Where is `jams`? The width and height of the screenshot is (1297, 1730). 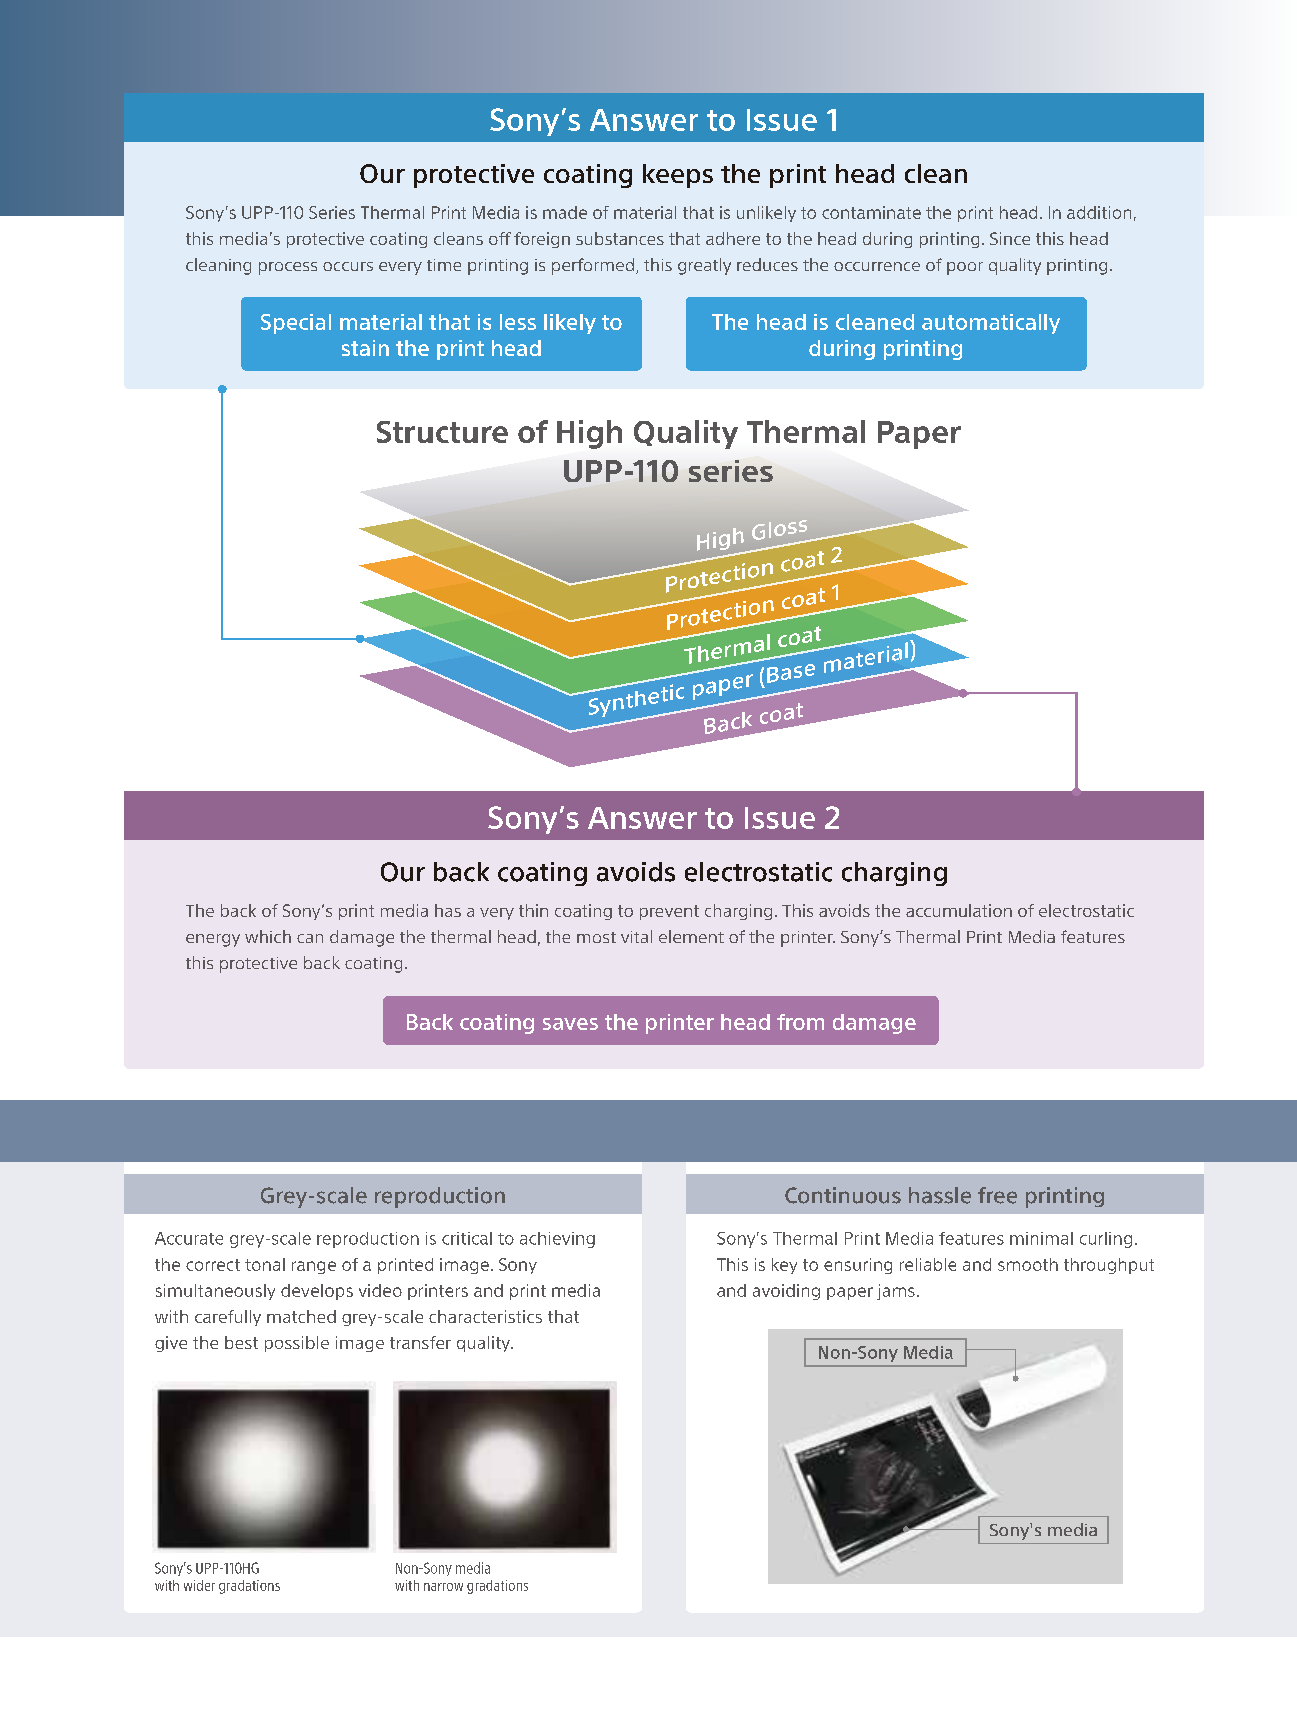
jams is located at coordinates (896, 1292).
